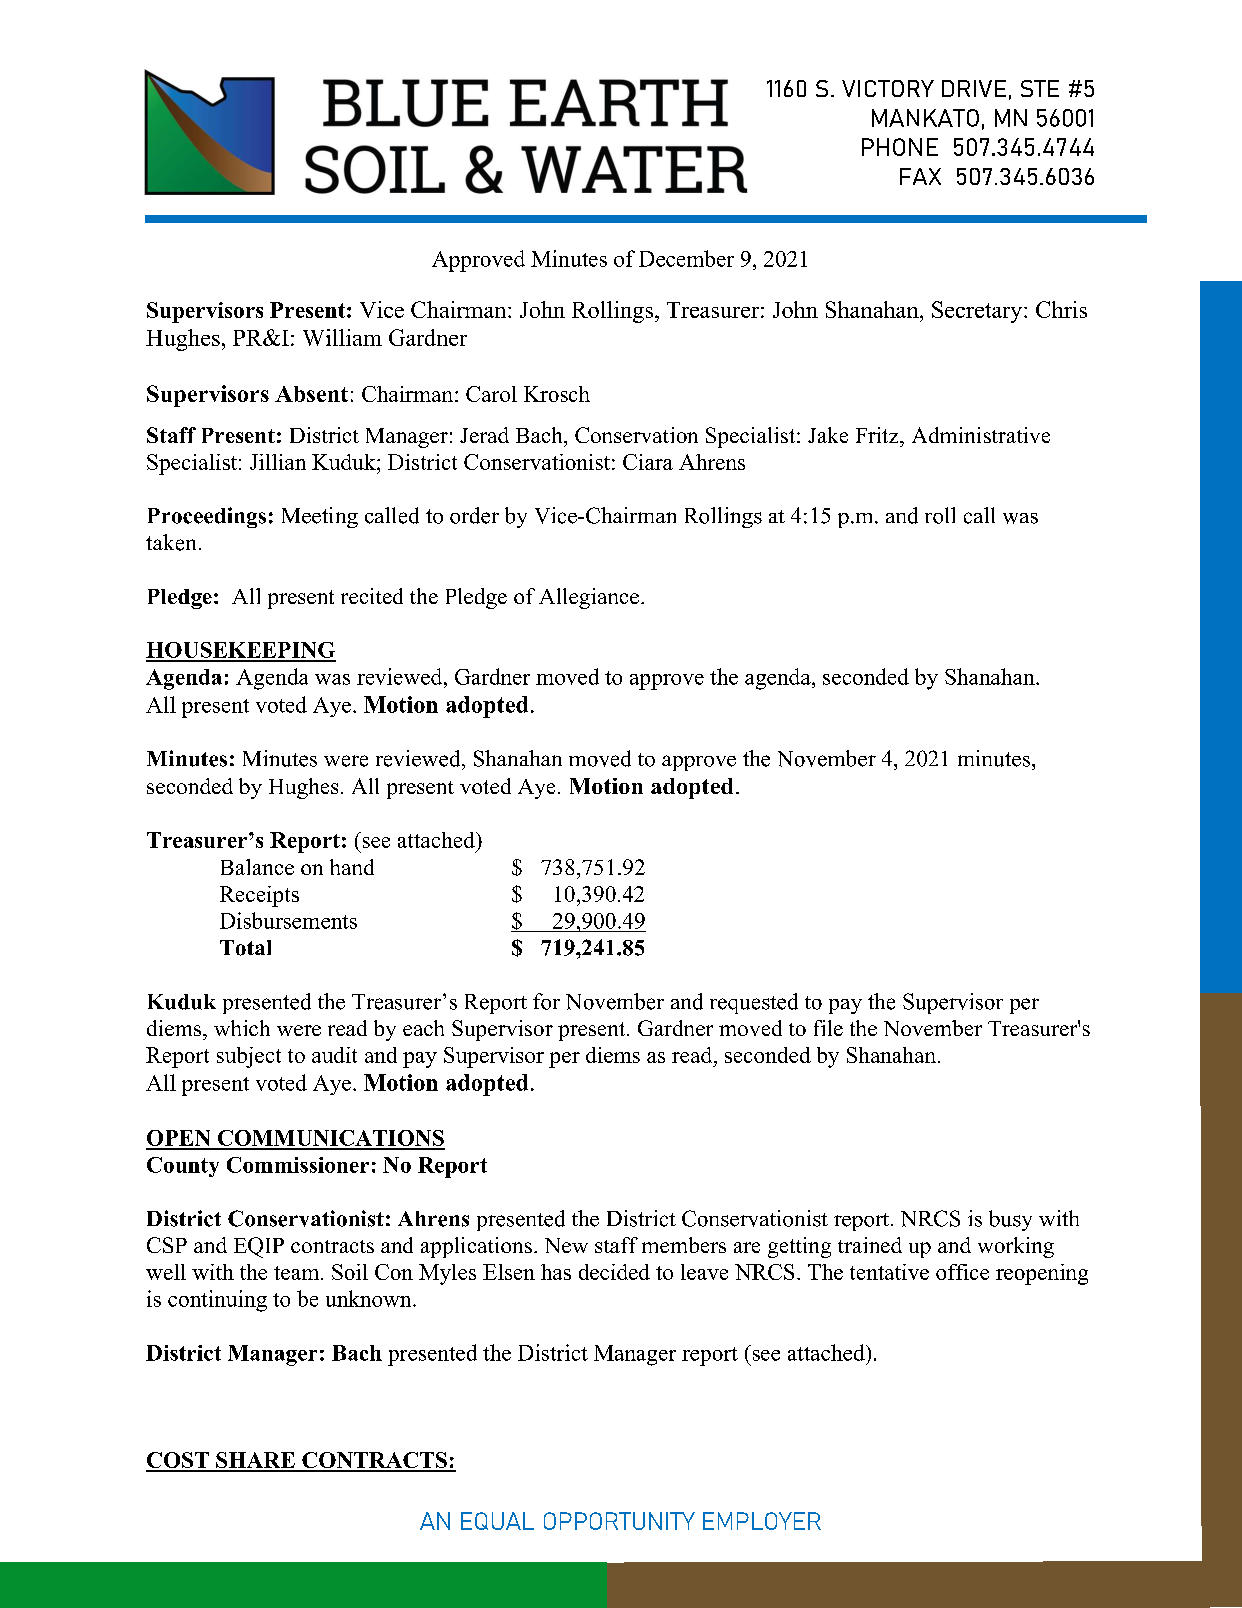 This screenshot has height=1608, width=1242. What do you see at coordinates (298, 1165) in the screenshot?
I see `Commissioner` at bounding box center [298, 1165].
